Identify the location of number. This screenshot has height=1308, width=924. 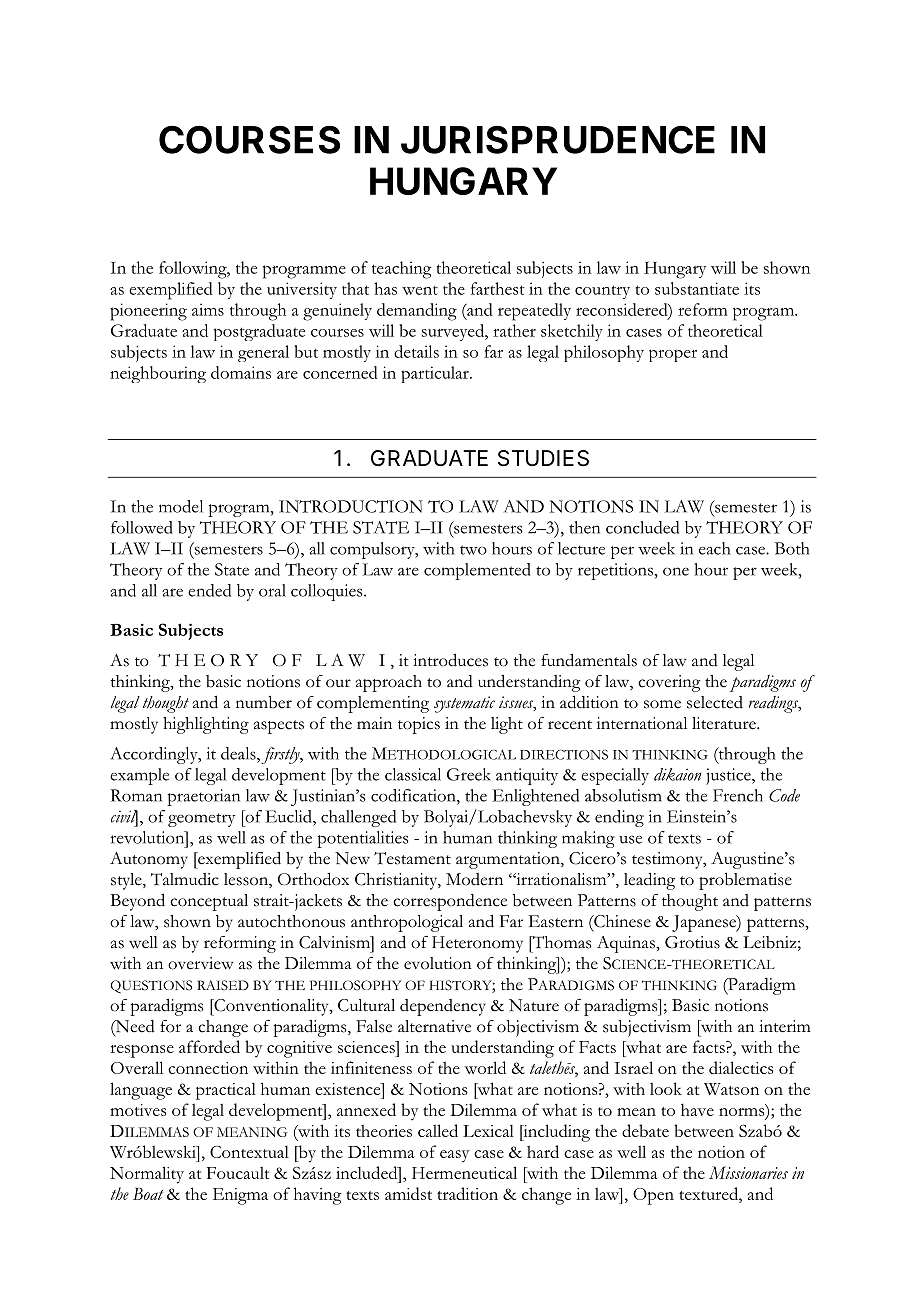
(264, 702).
